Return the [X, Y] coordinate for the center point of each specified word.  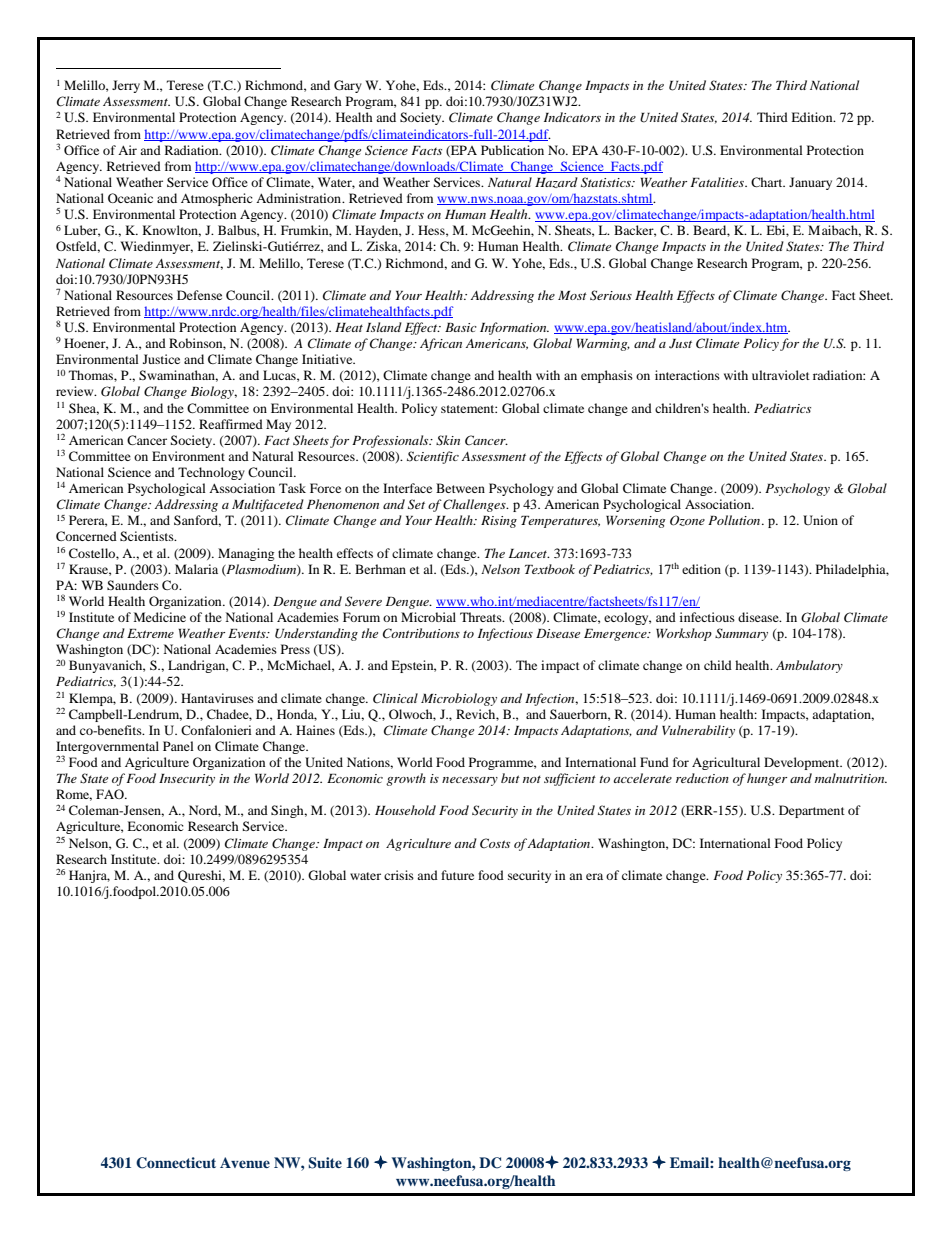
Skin [448, 440]
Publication [512, 150]
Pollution [735, 520]
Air [127, 150]
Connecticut [176, 1163]
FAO [111, 794]
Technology [211, 473]
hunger [767, 779]
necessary [470, 781]
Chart [768, 182]
